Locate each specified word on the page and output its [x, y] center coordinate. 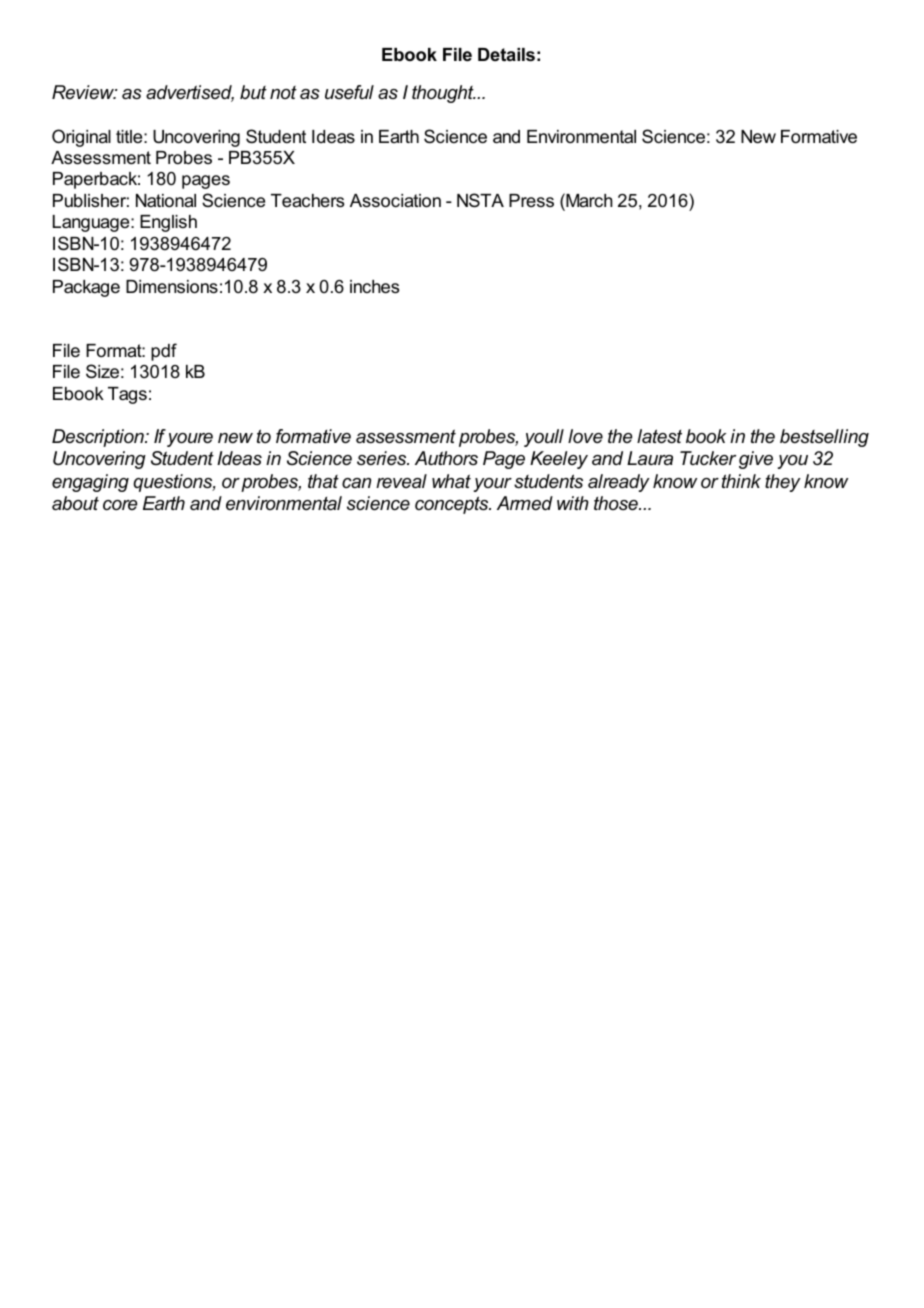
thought [444, 94]
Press [531, 200]
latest [659, 436]
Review [84, 92]
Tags [127, 395]
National [166, 200]
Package [86, 288]
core [120, 505]
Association [395, 201]
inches [374, 287]
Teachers [307, 201]
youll [544, 438]
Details [506, 55]
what [451, 481]
